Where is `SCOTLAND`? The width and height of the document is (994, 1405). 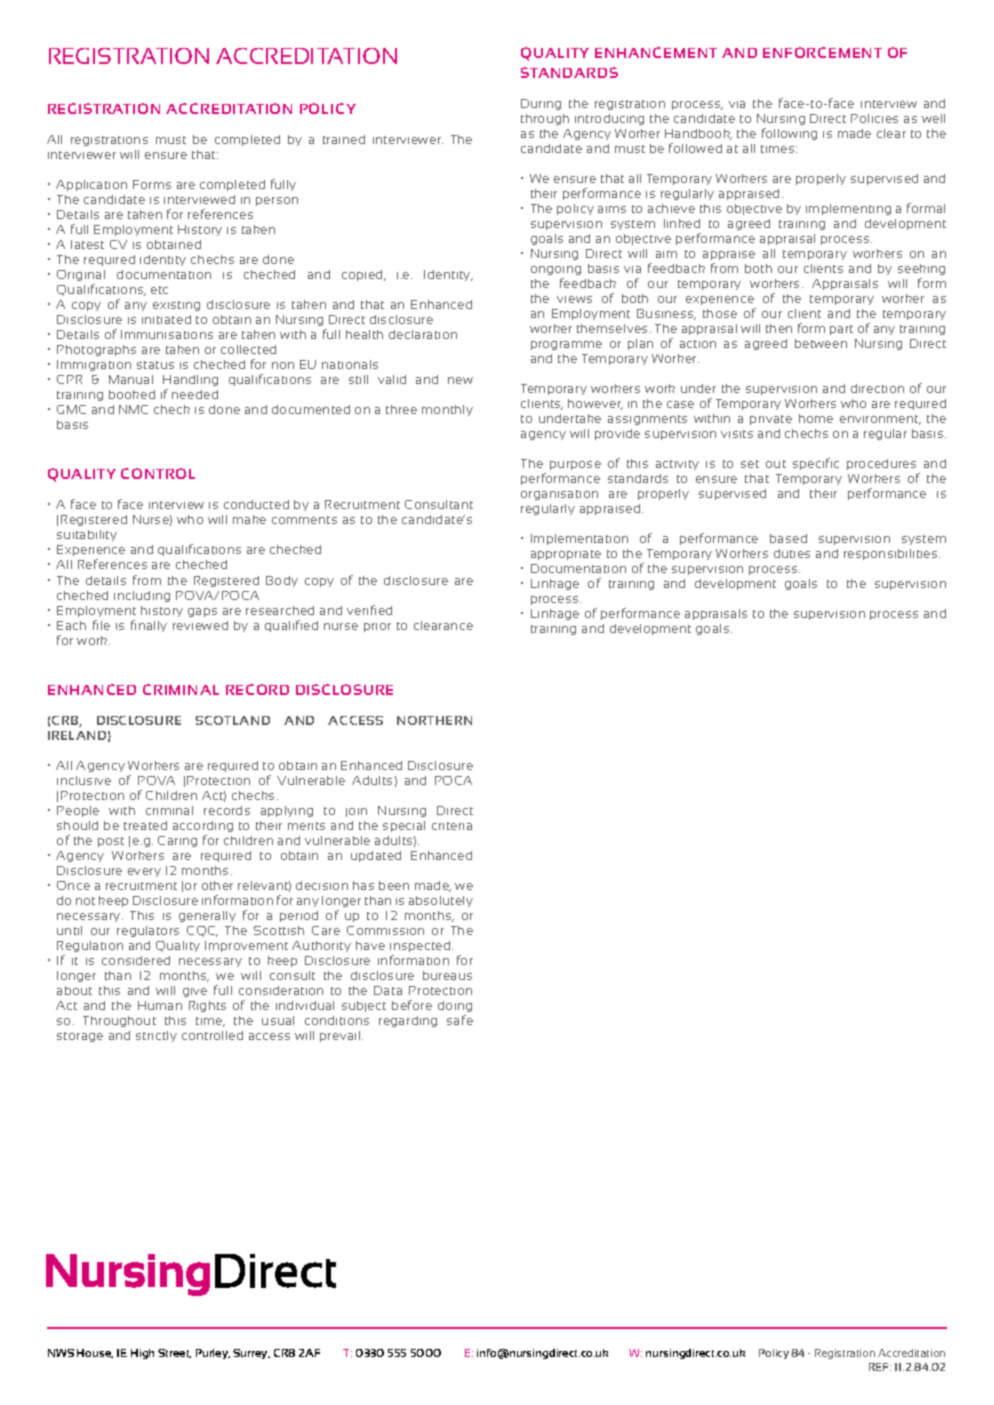
SCOTLAND is located at coordinates (232, 720).
